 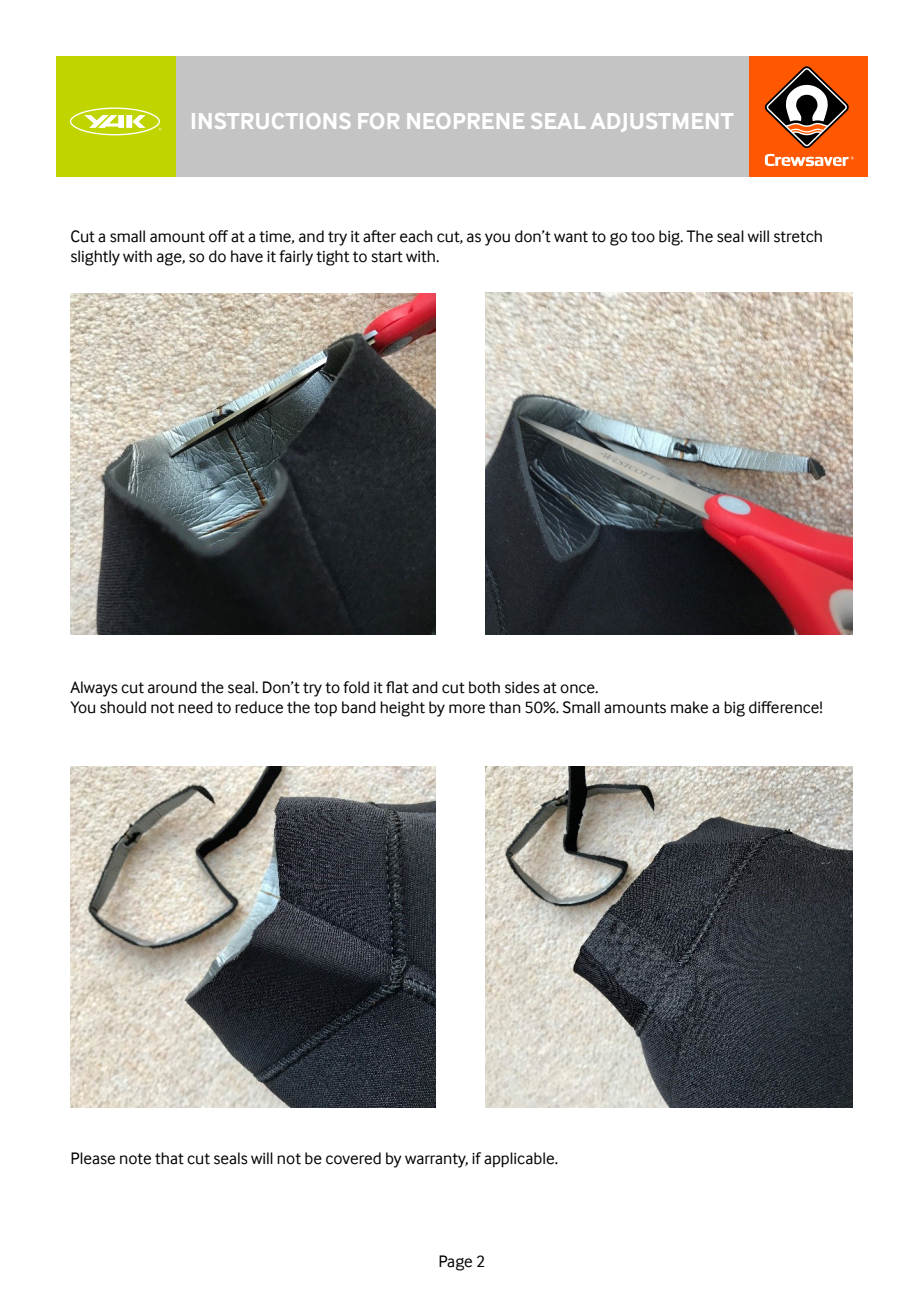 What do you see at coordinates (484, 687) in the screenshot?
I see `both` at bounding box center [484, 687].
